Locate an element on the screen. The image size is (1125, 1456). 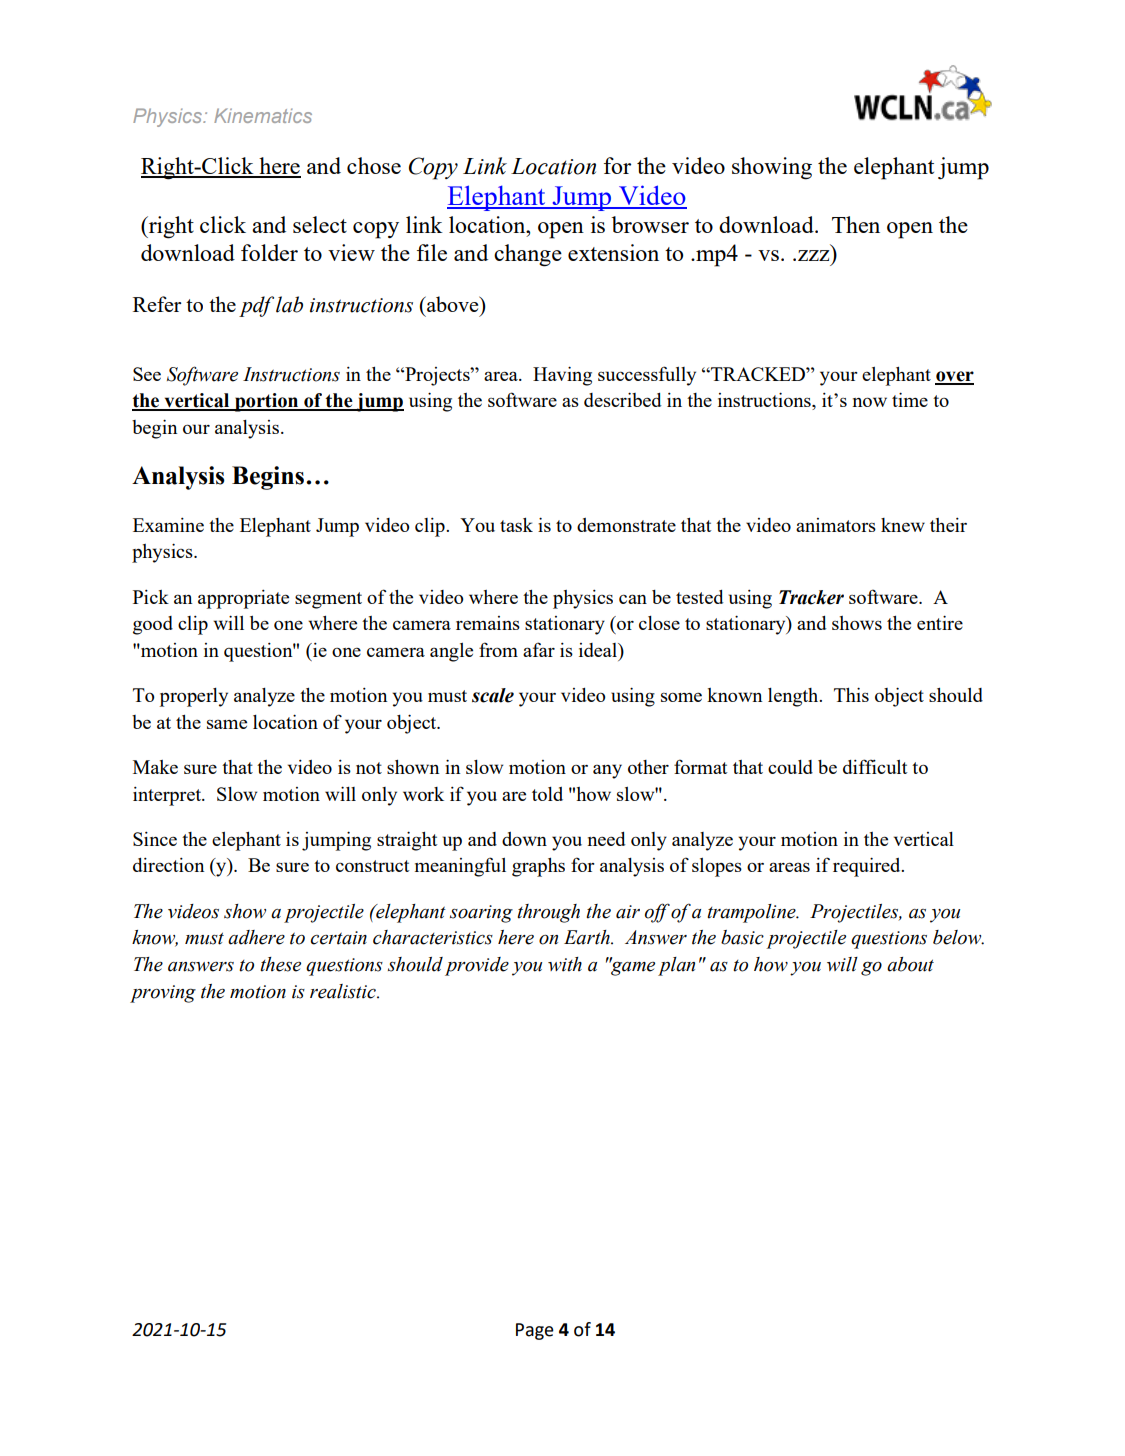
Examine is located at coordinates (168, 525).
